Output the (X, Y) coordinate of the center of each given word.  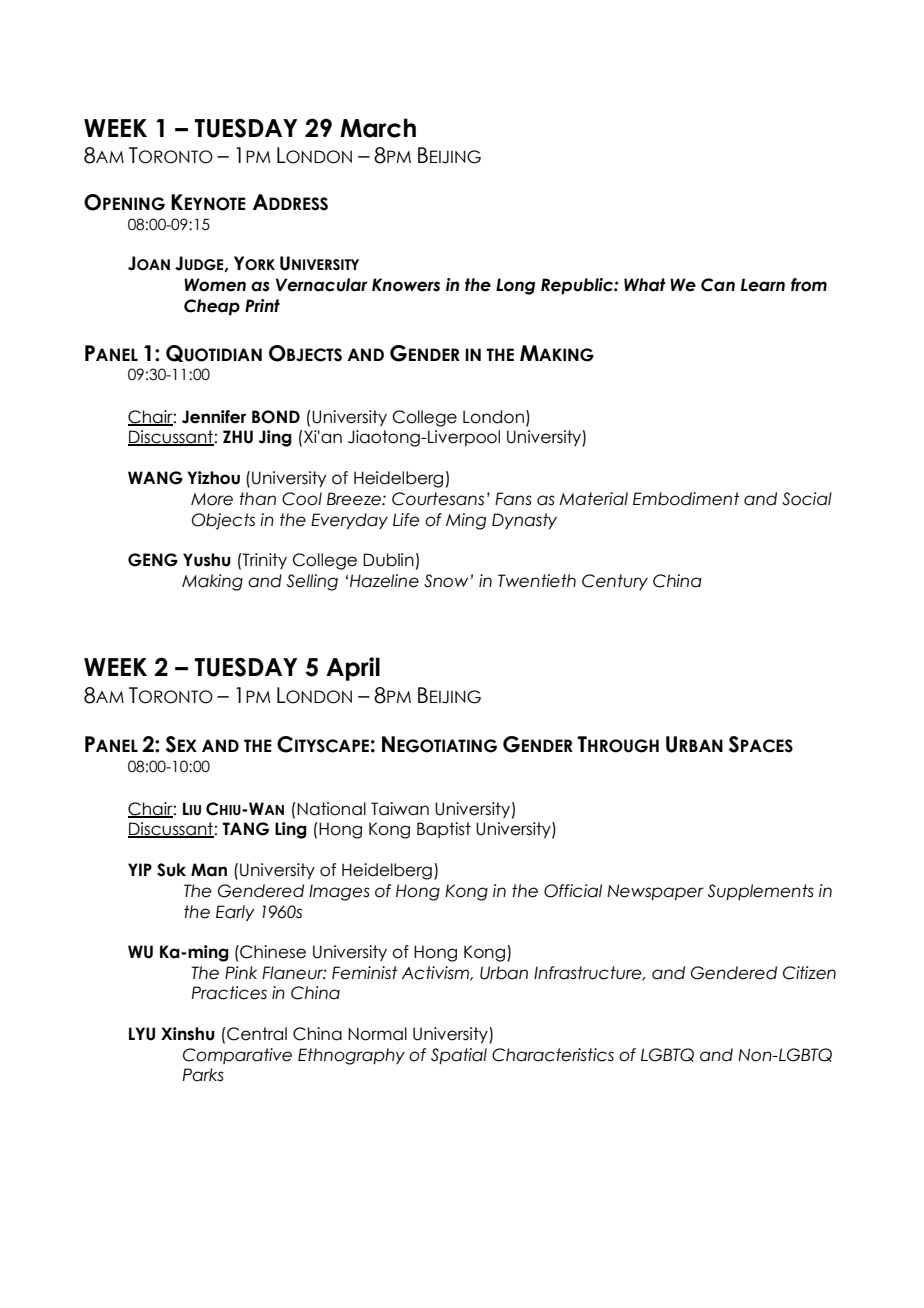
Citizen (809, 973)
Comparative (237, 1056)
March (378, 128)
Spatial (459, 1056)
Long (515, 286)
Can (718, 285)
